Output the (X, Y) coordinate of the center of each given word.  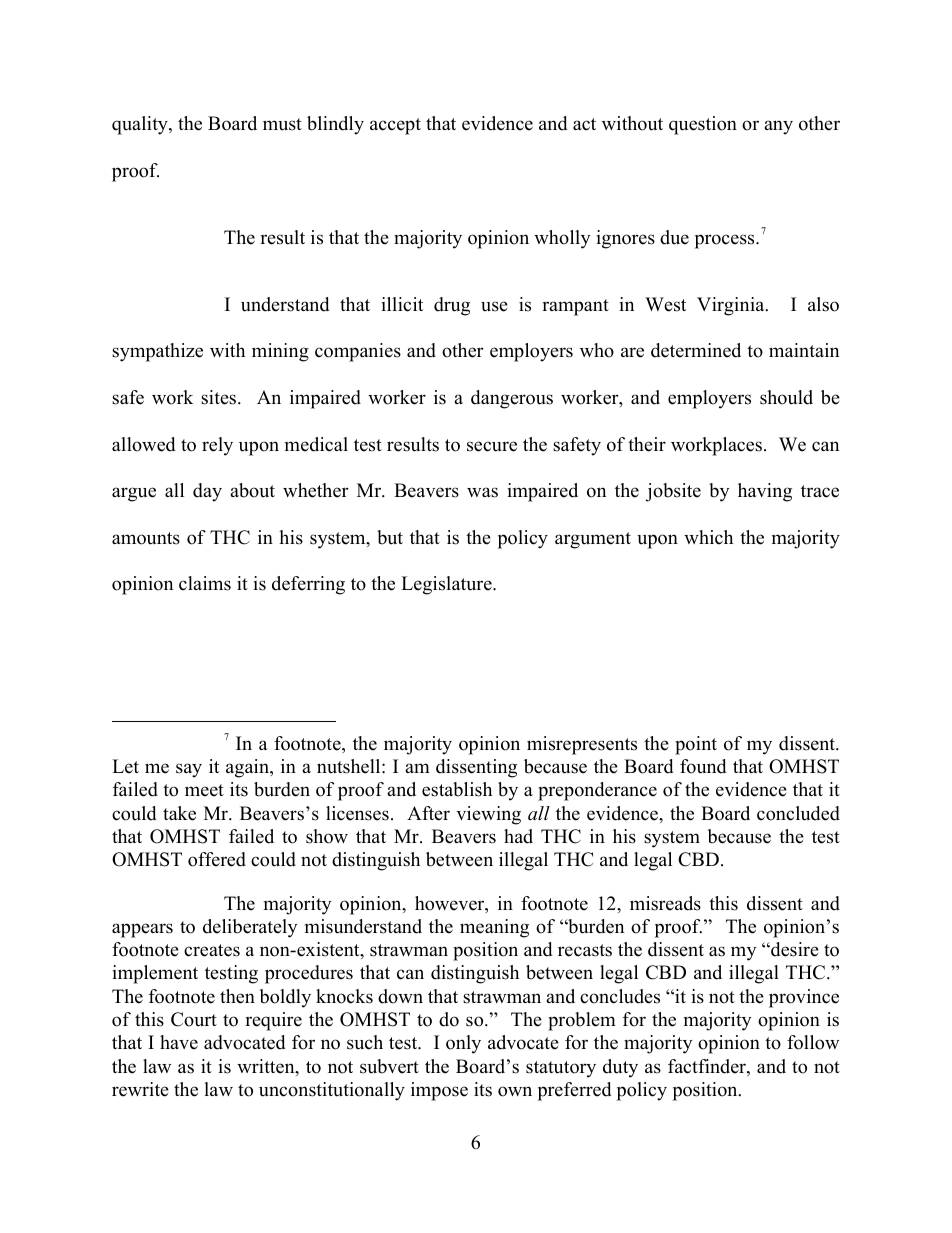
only (463, 1044)
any (778, 127)
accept (395, 126)
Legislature (447, 585)
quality (141, 125)
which (708, 537)
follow (813, 1042)
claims (205, 583)
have (179, 1042)
